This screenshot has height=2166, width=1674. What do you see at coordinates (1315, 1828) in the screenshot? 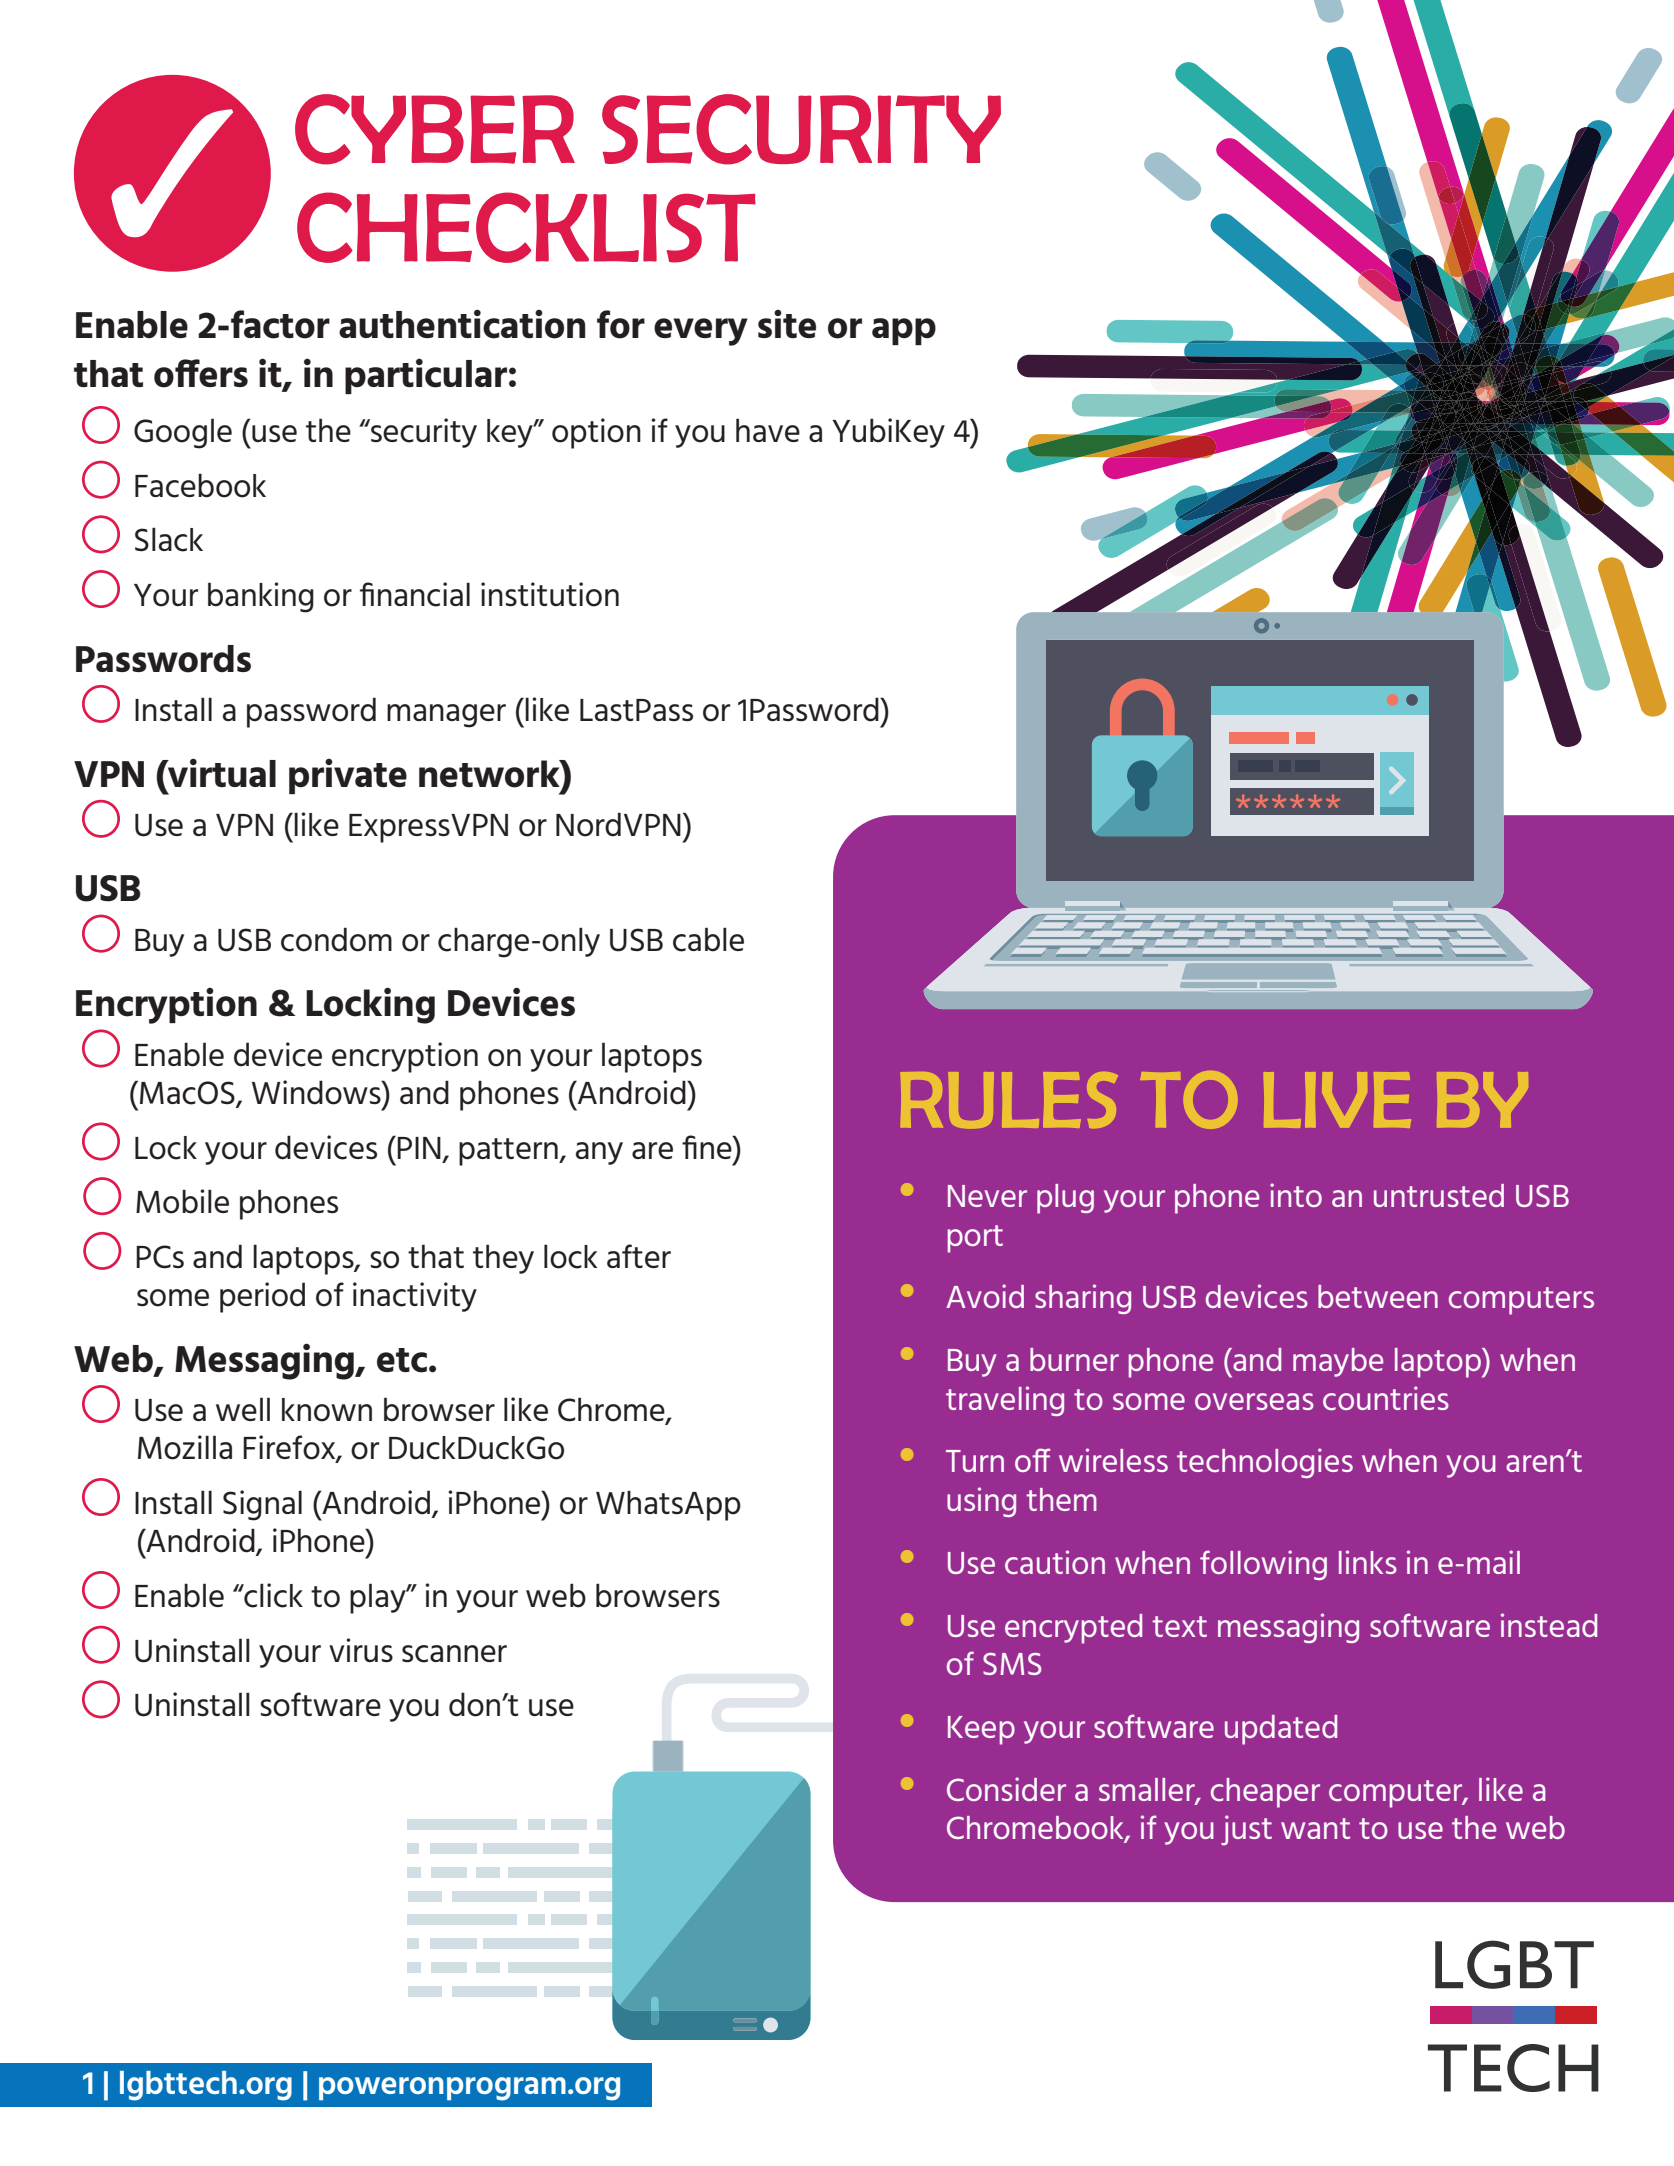
I see `want` at bounding box center [1315, 1828].
